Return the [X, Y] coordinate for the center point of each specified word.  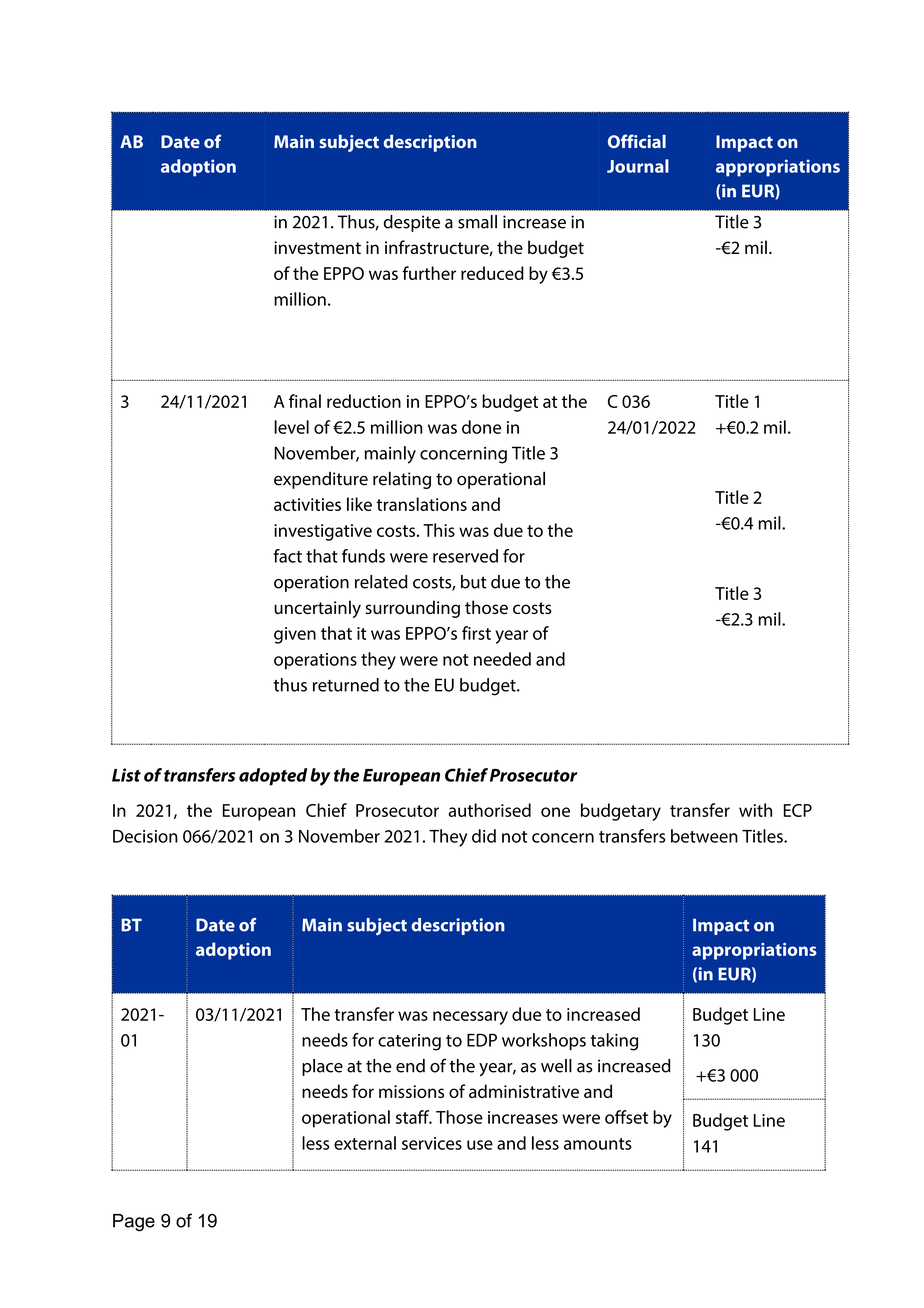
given [295, 635]
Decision [145, 836]
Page [134, 1223]
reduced [492, 273]
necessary [470, 1018]
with [755, 810]
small [477, 222]
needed [502, 659]
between [704, 836]
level [291, 427]
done [481, 427]
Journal [638, 166]
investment [317, 247]
